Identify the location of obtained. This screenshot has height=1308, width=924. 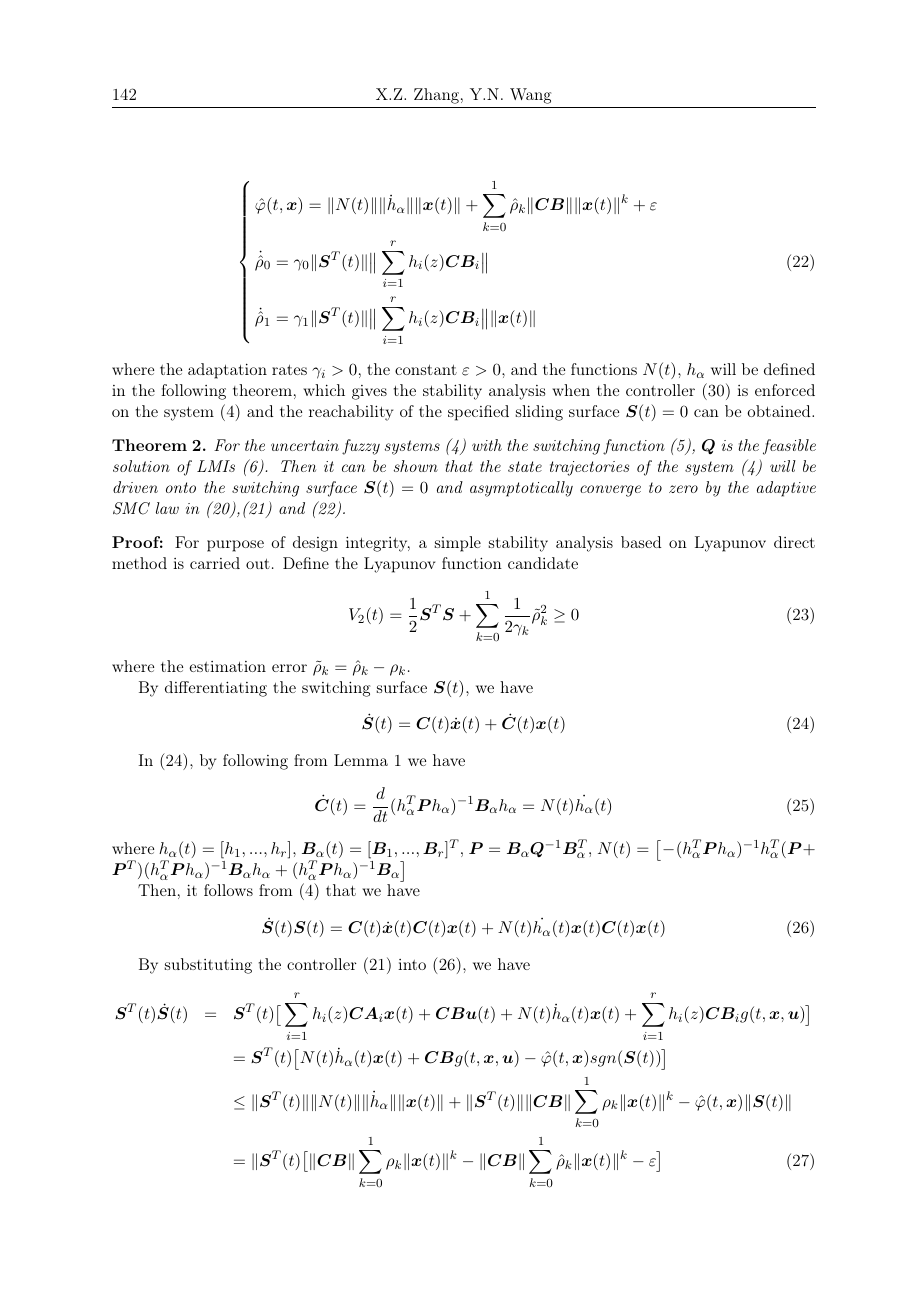
(780, 411).
